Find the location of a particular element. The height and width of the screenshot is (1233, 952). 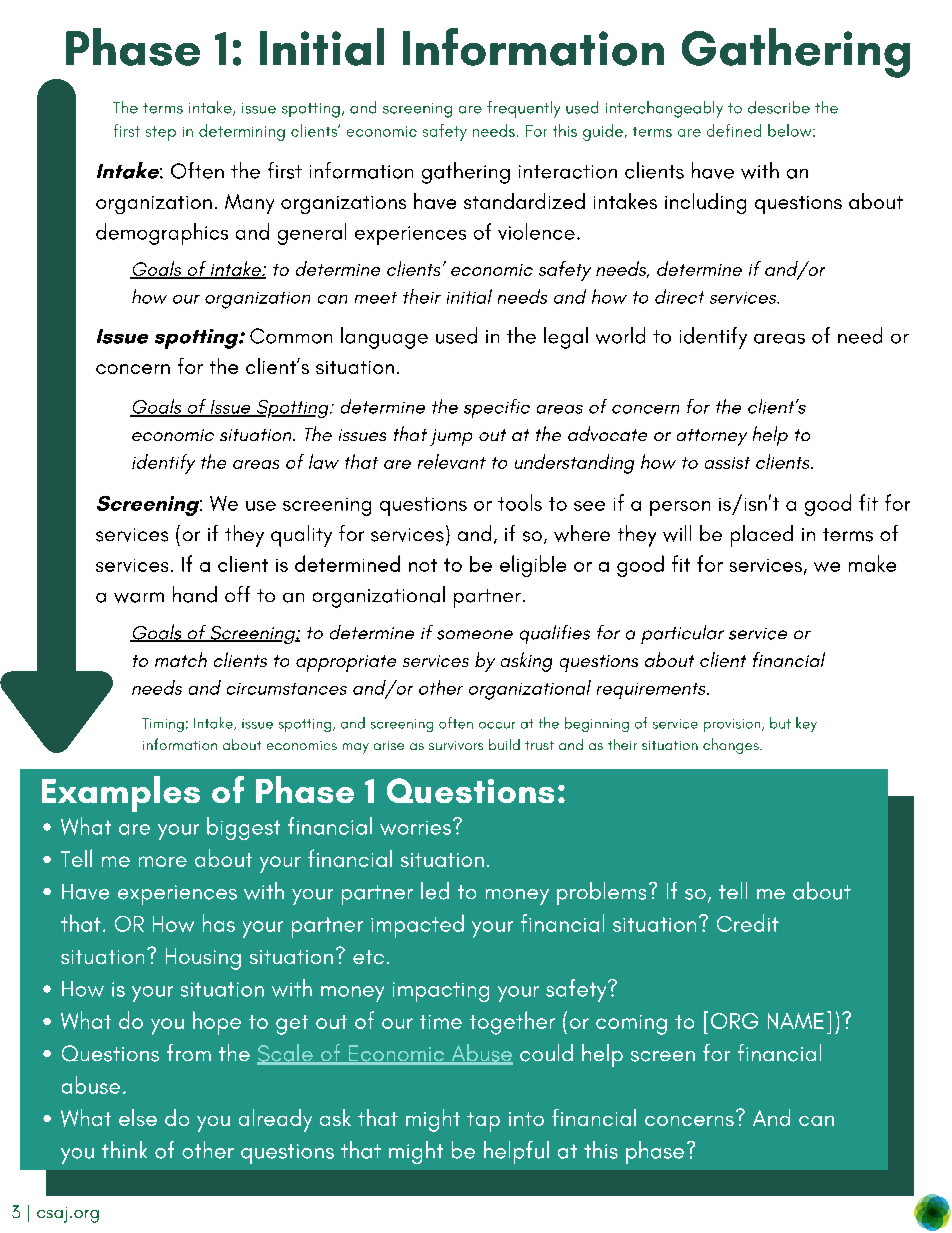

placed is located at coordinates (762, 536).
